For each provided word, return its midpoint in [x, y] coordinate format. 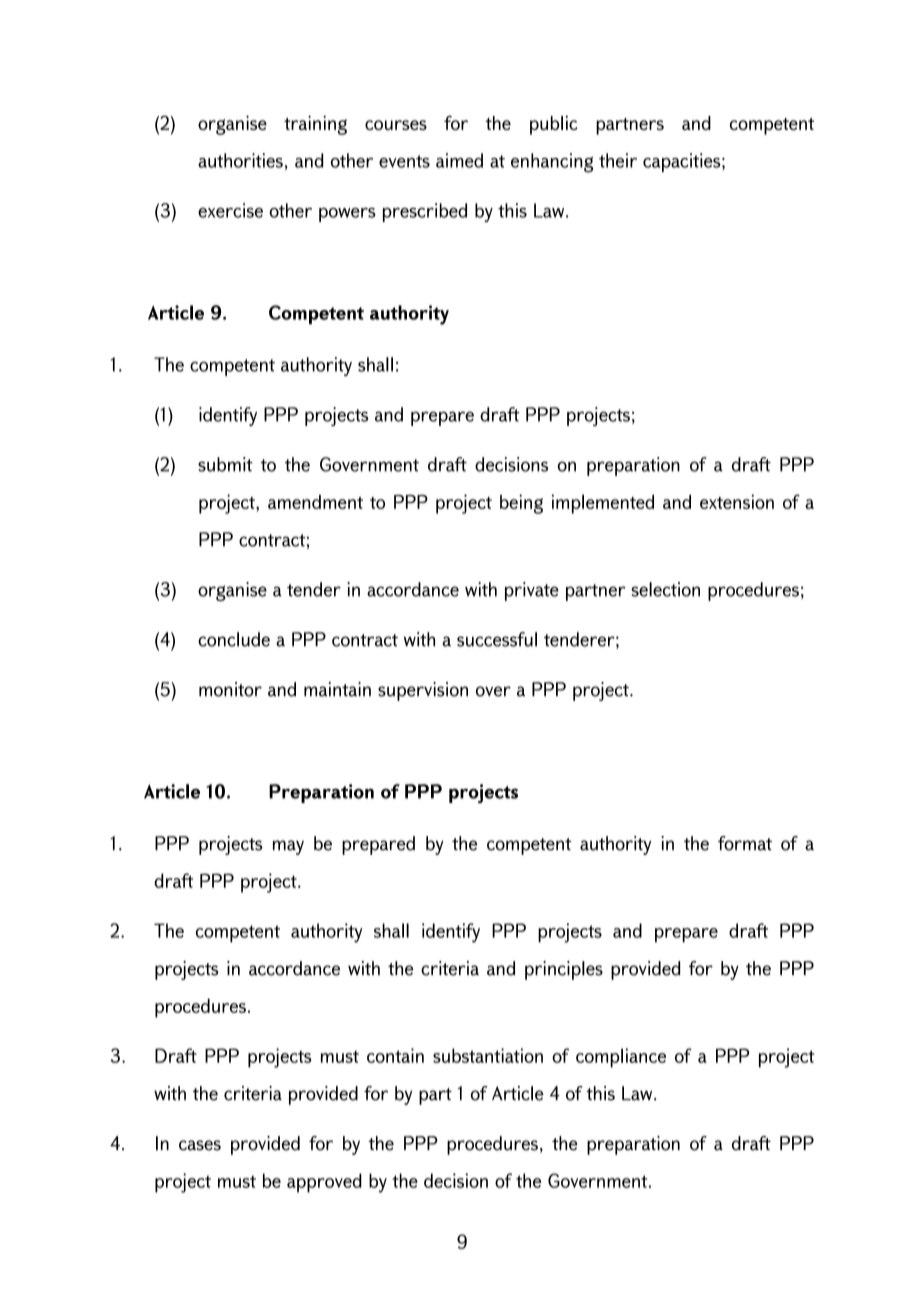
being [521, 504]
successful [497, 639]
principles [564, 970]
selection [665, 589]
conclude [234, 639]
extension [737, 501]
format [745, 843]
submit [225, 464]
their [618, 160]
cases [200, 1145]
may [288, 847]
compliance [621, 1058]
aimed [459, 160]
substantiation [488, 1055]
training [315, 125]
